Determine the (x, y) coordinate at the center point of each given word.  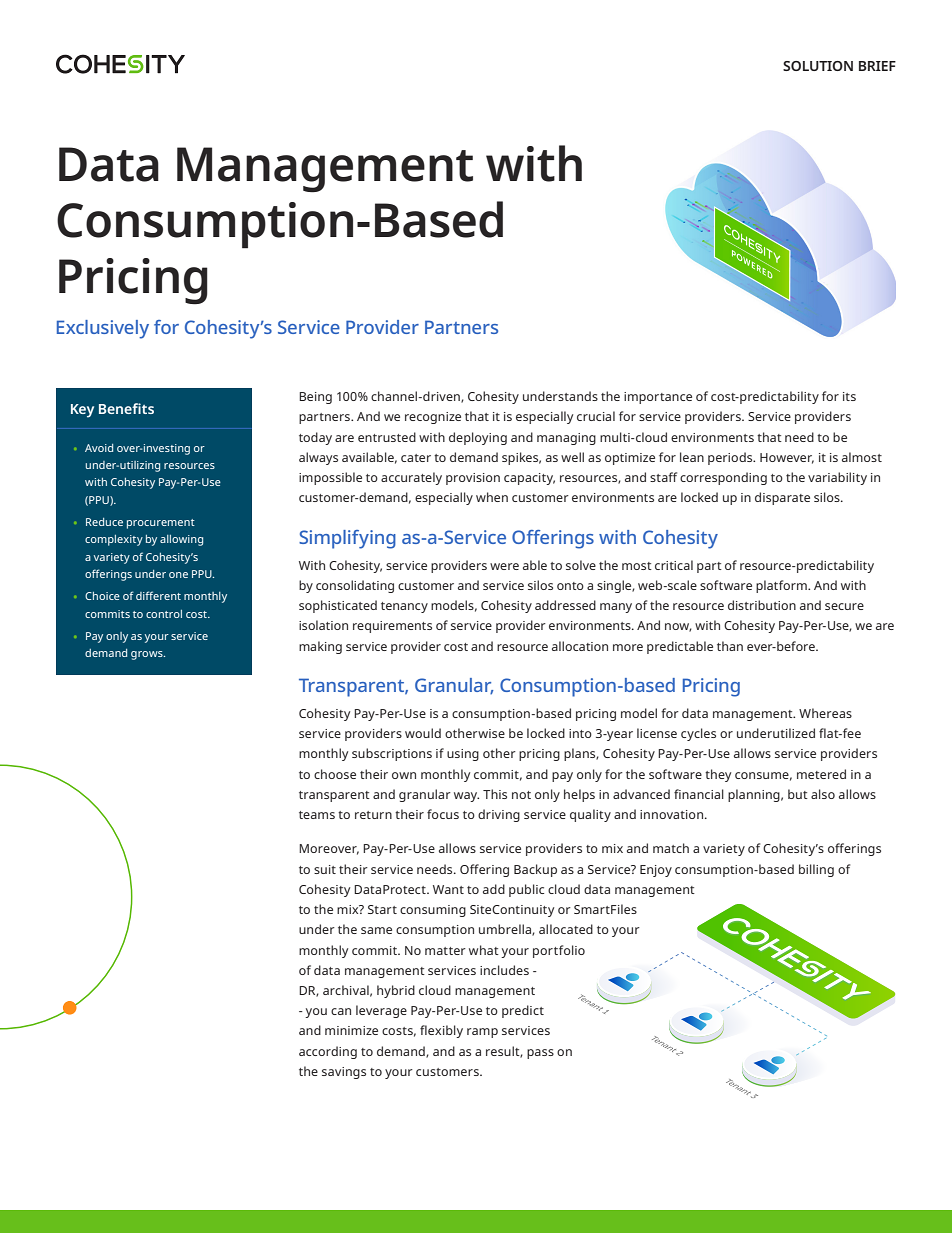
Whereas (825, 713)
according (328, 1052)
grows (148, 655)
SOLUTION (818, 66)
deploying (478, 438)
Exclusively (103, 329)
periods (731, 458)
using (463, 755)
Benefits (126, 408)
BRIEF (877, 66)
